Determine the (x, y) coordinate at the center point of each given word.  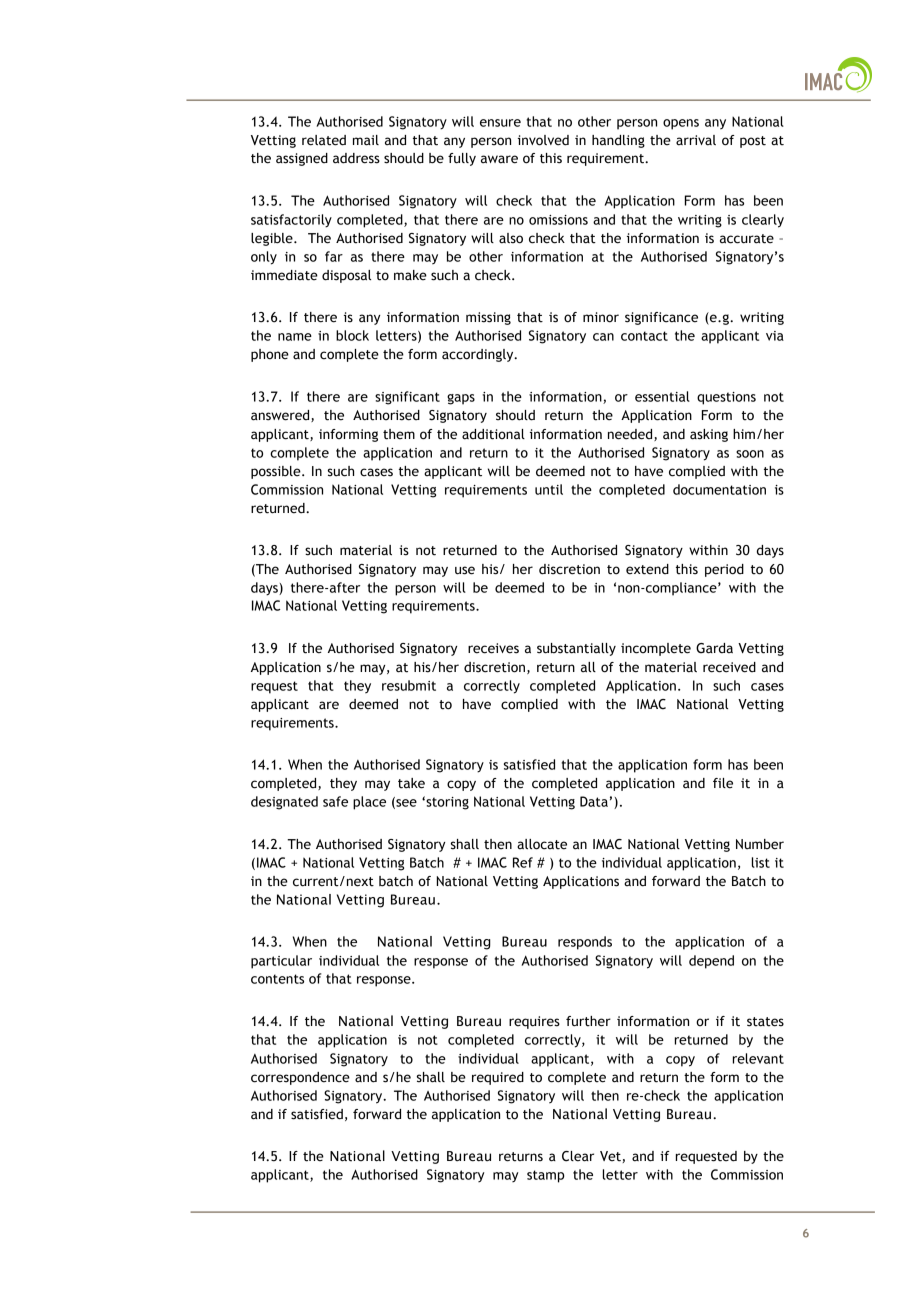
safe (335, 801)
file (723, 783)
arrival (696, 140)
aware (499, 159)
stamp (545, 1176)
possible (277, 472)
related (324, 140)
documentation (719, 489)
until (549, 489)
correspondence (300, 1078)
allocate (542, 844)
